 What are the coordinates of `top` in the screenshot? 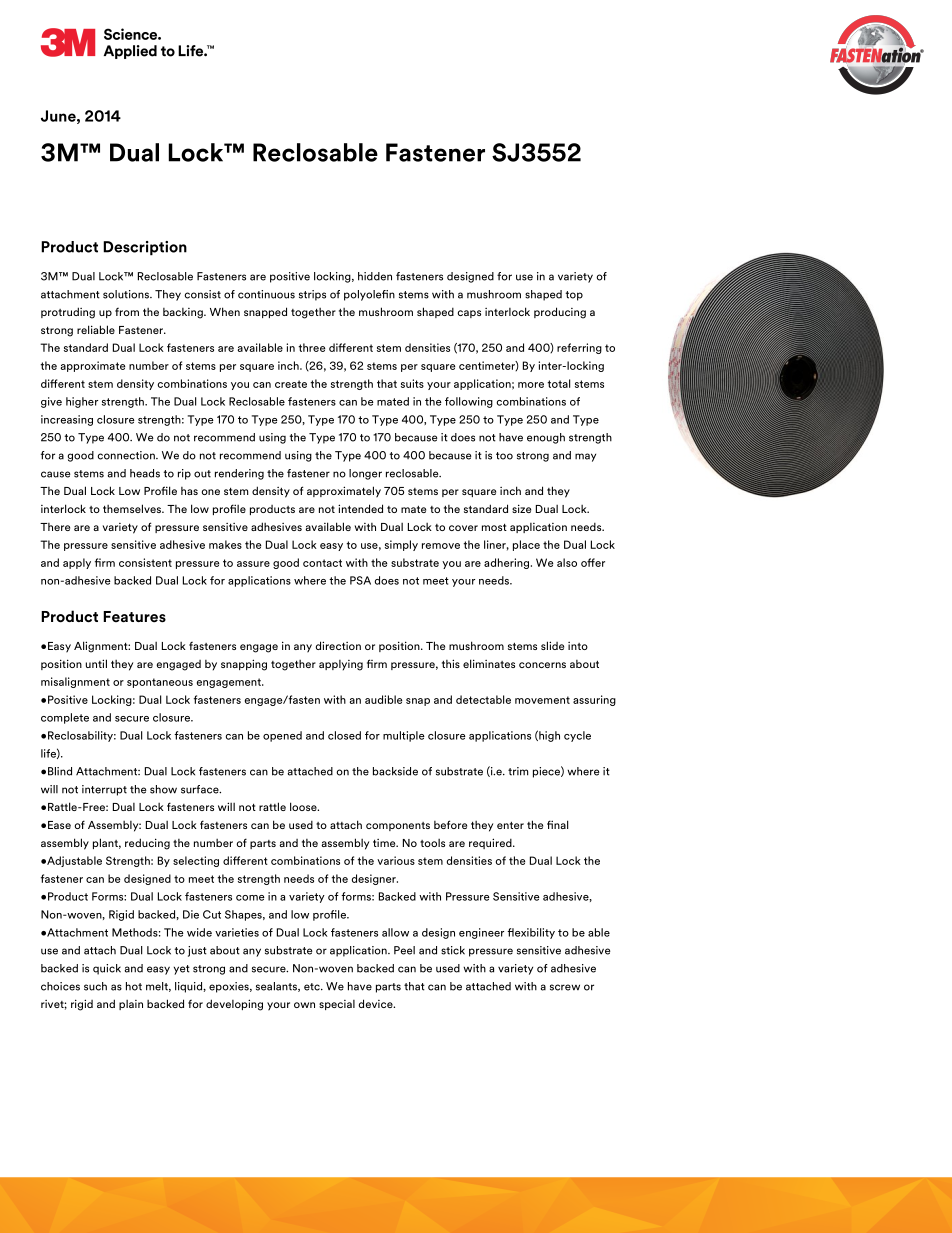 It's located at (574, 296).
